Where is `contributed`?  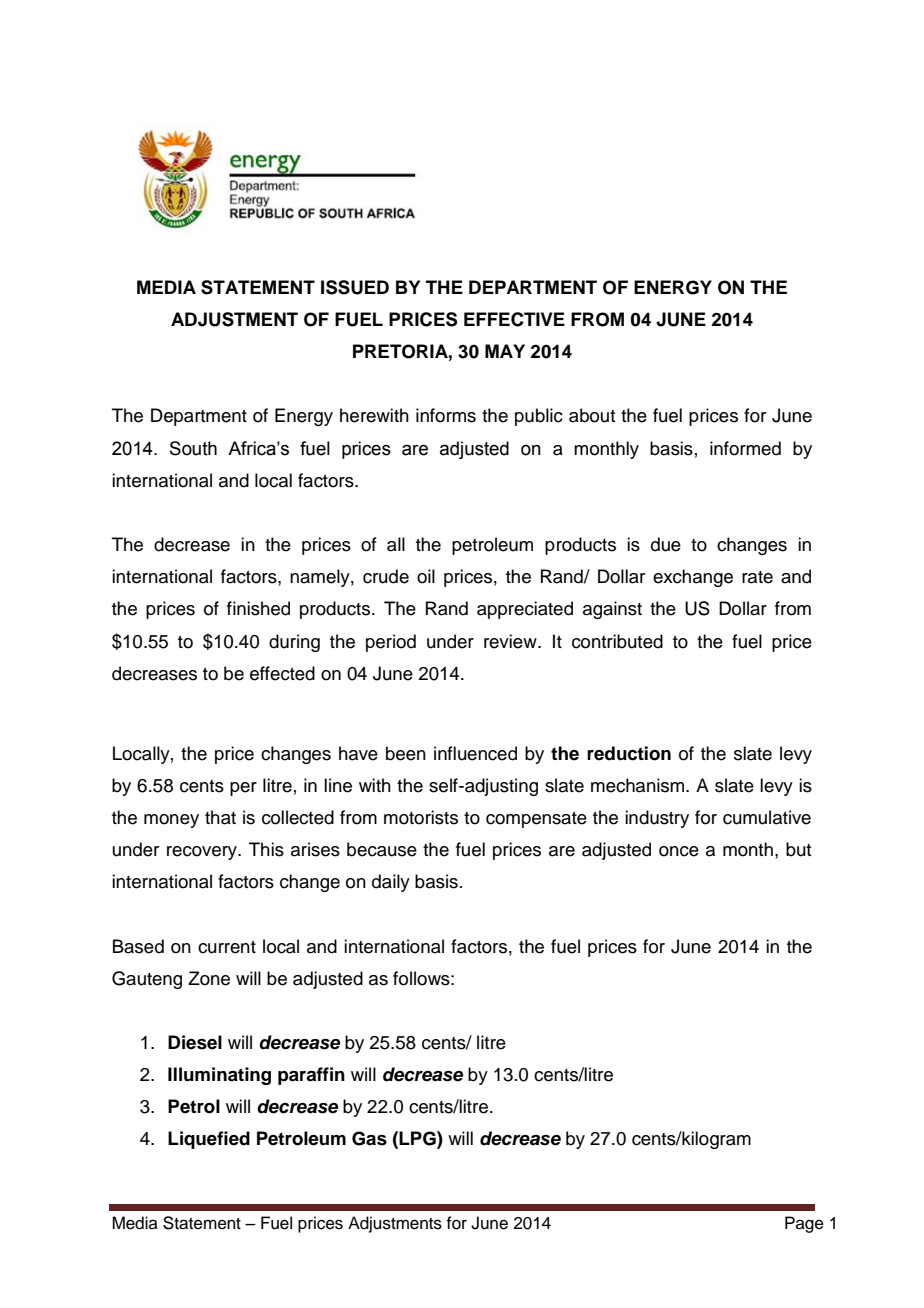 contributed is located at coordinates (617, 641).
